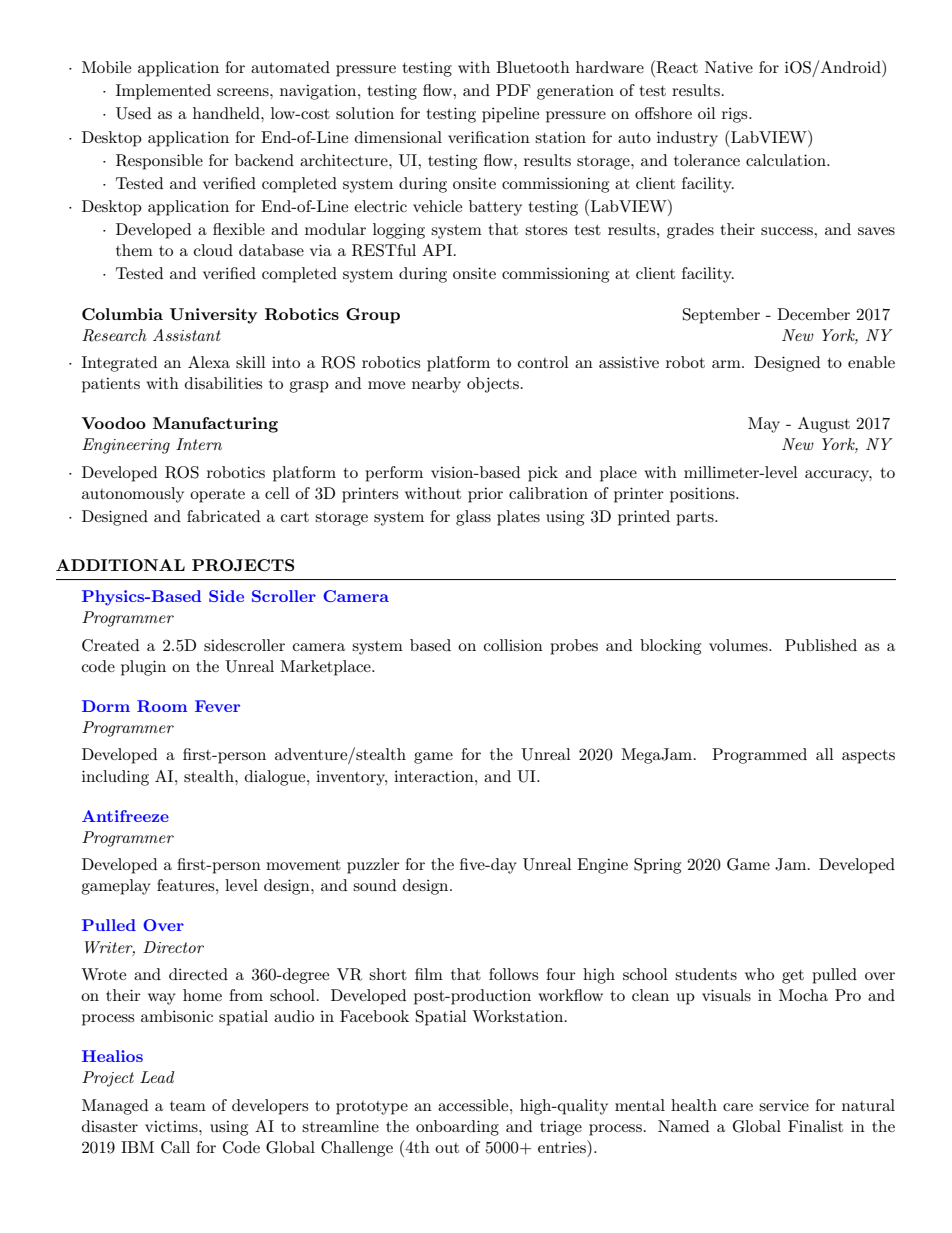 This image has width=952, height=1233. I want to click on PDF, so click(513, 90).
